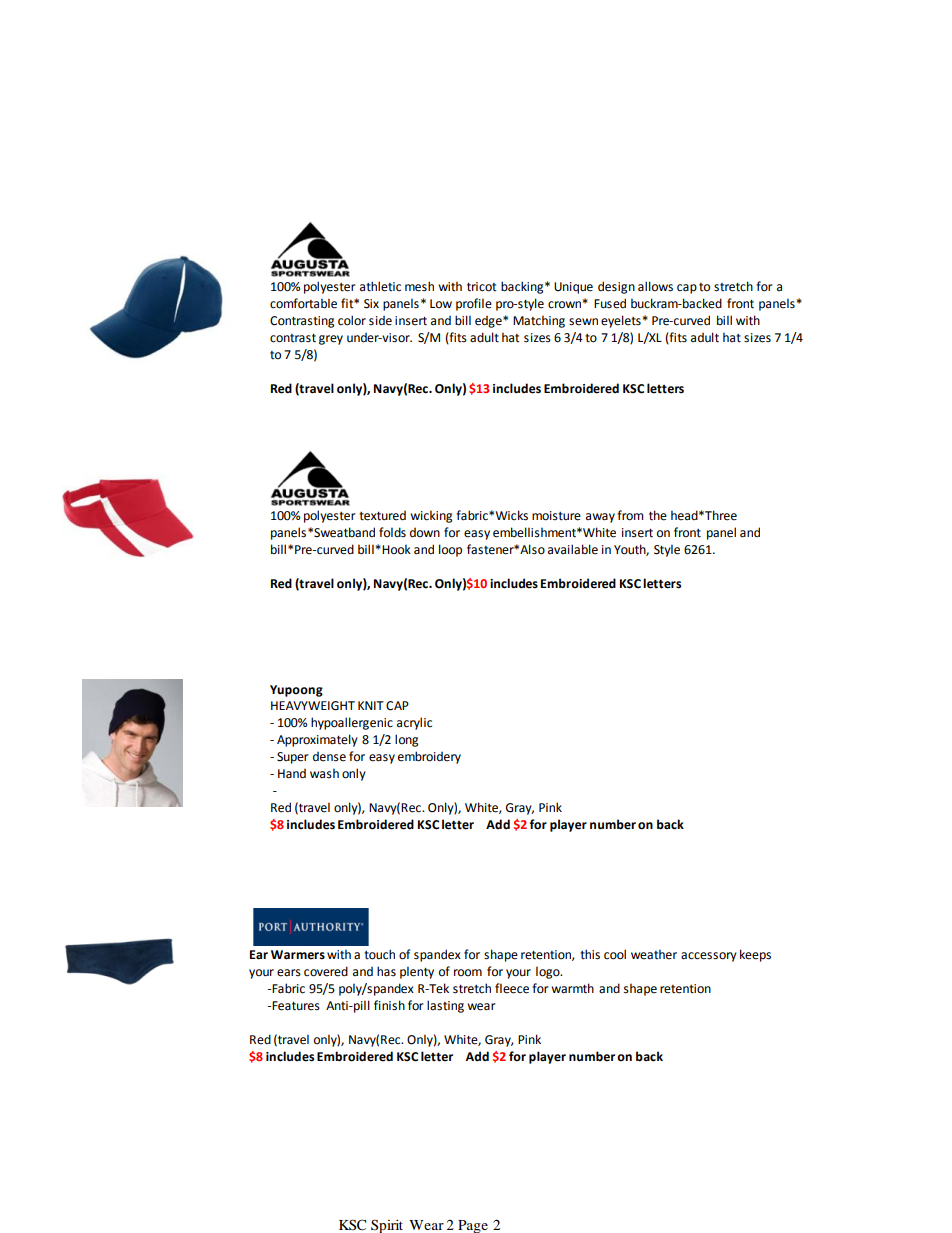  Describe the element at coordinates (473, 1226) in the page. I see `Page` at that location.
